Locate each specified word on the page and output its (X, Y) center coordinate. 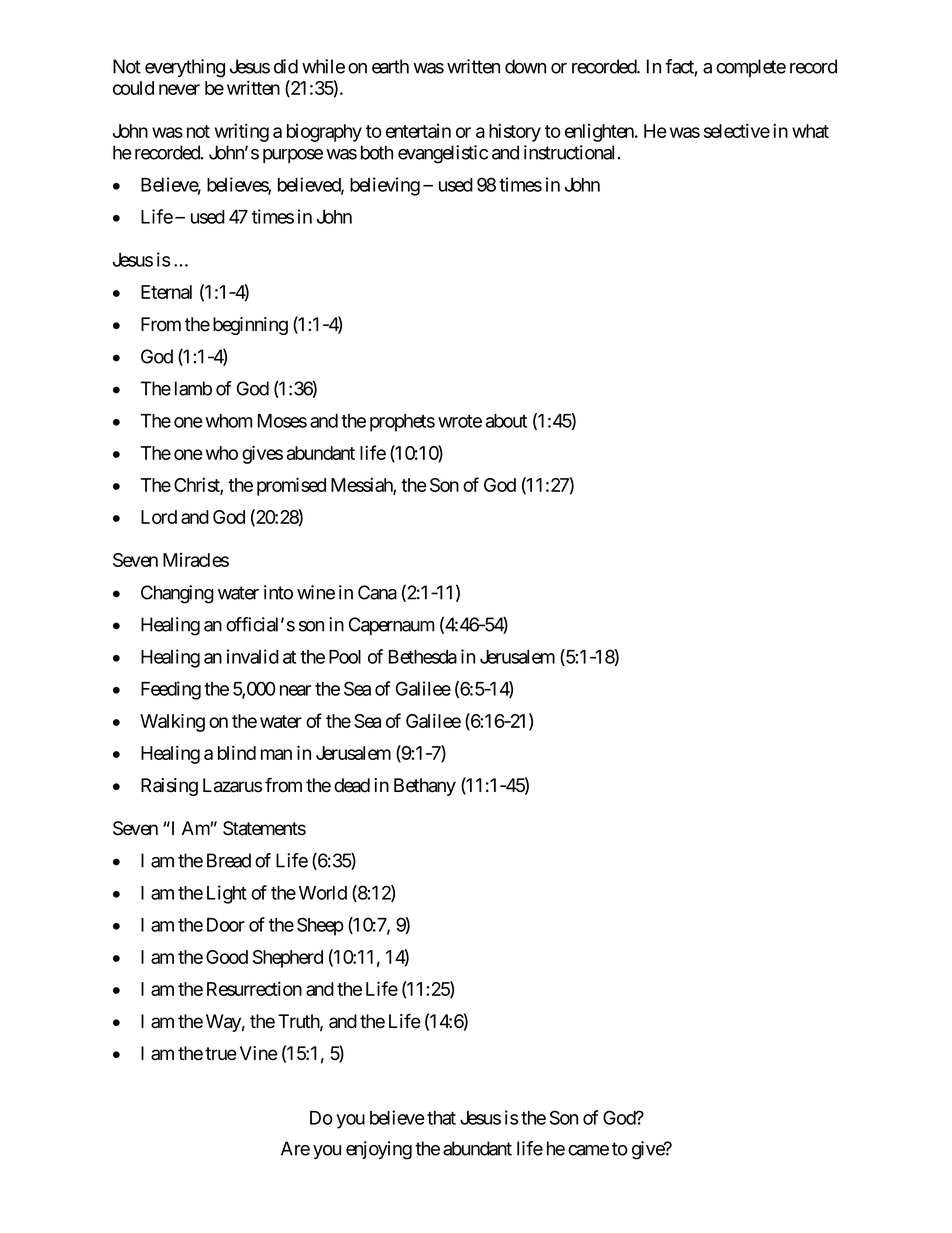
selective (737, 130)
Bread (229, 860)
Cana (377, 592)
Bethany (425, 787)
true (221, 1054)
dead (352, 785)
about (506, 421)
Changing (177, 594)
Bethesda (423, 657)
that (441, 1118)
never (179, 89)
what (810, 131)
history (515, 132)
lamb (193, 388)
